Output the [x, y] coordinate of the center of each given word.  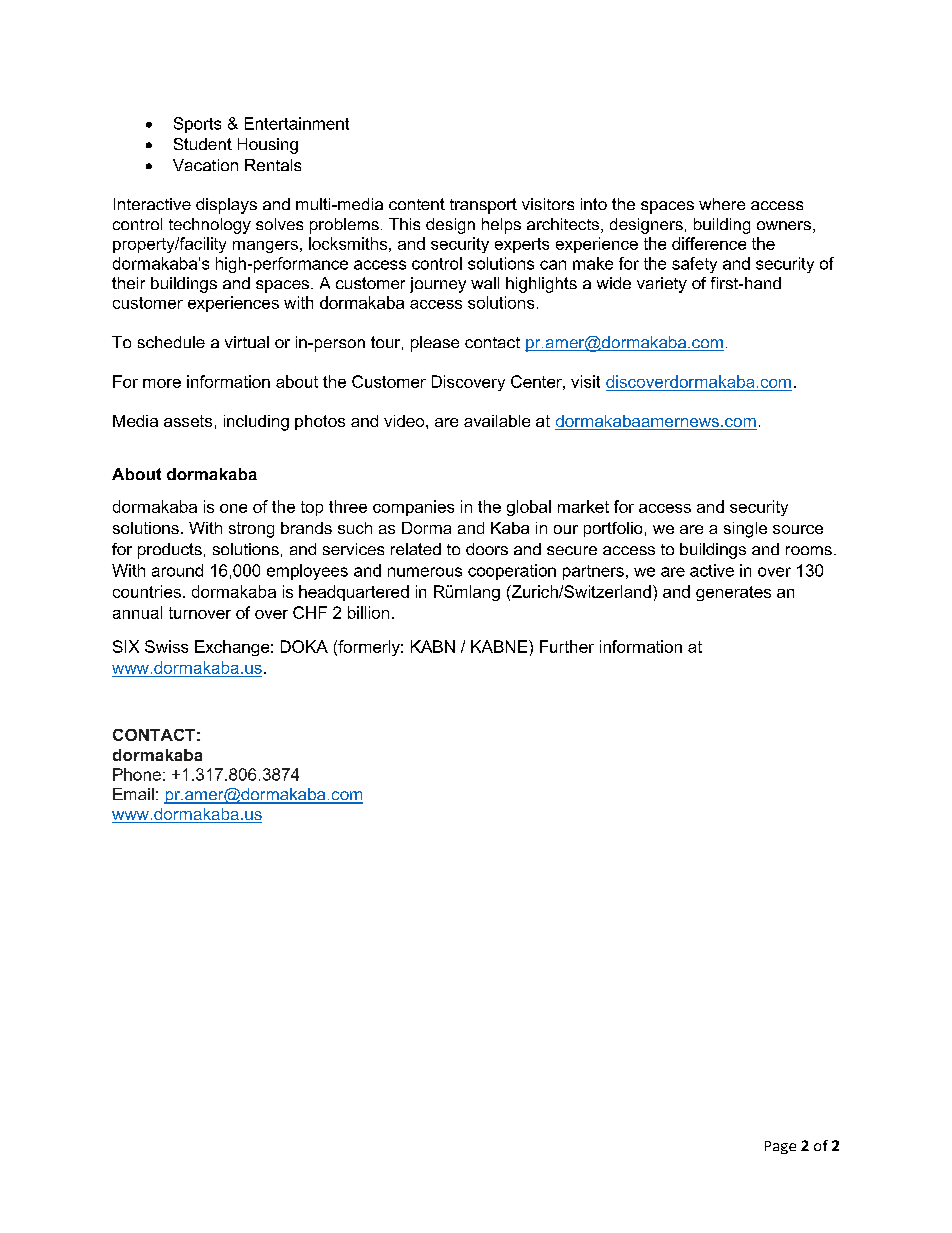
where [722, 204]
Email [133, 794]
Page [780, 1147]
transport [483, 206]
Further [567, 646]
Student [203, 144]
